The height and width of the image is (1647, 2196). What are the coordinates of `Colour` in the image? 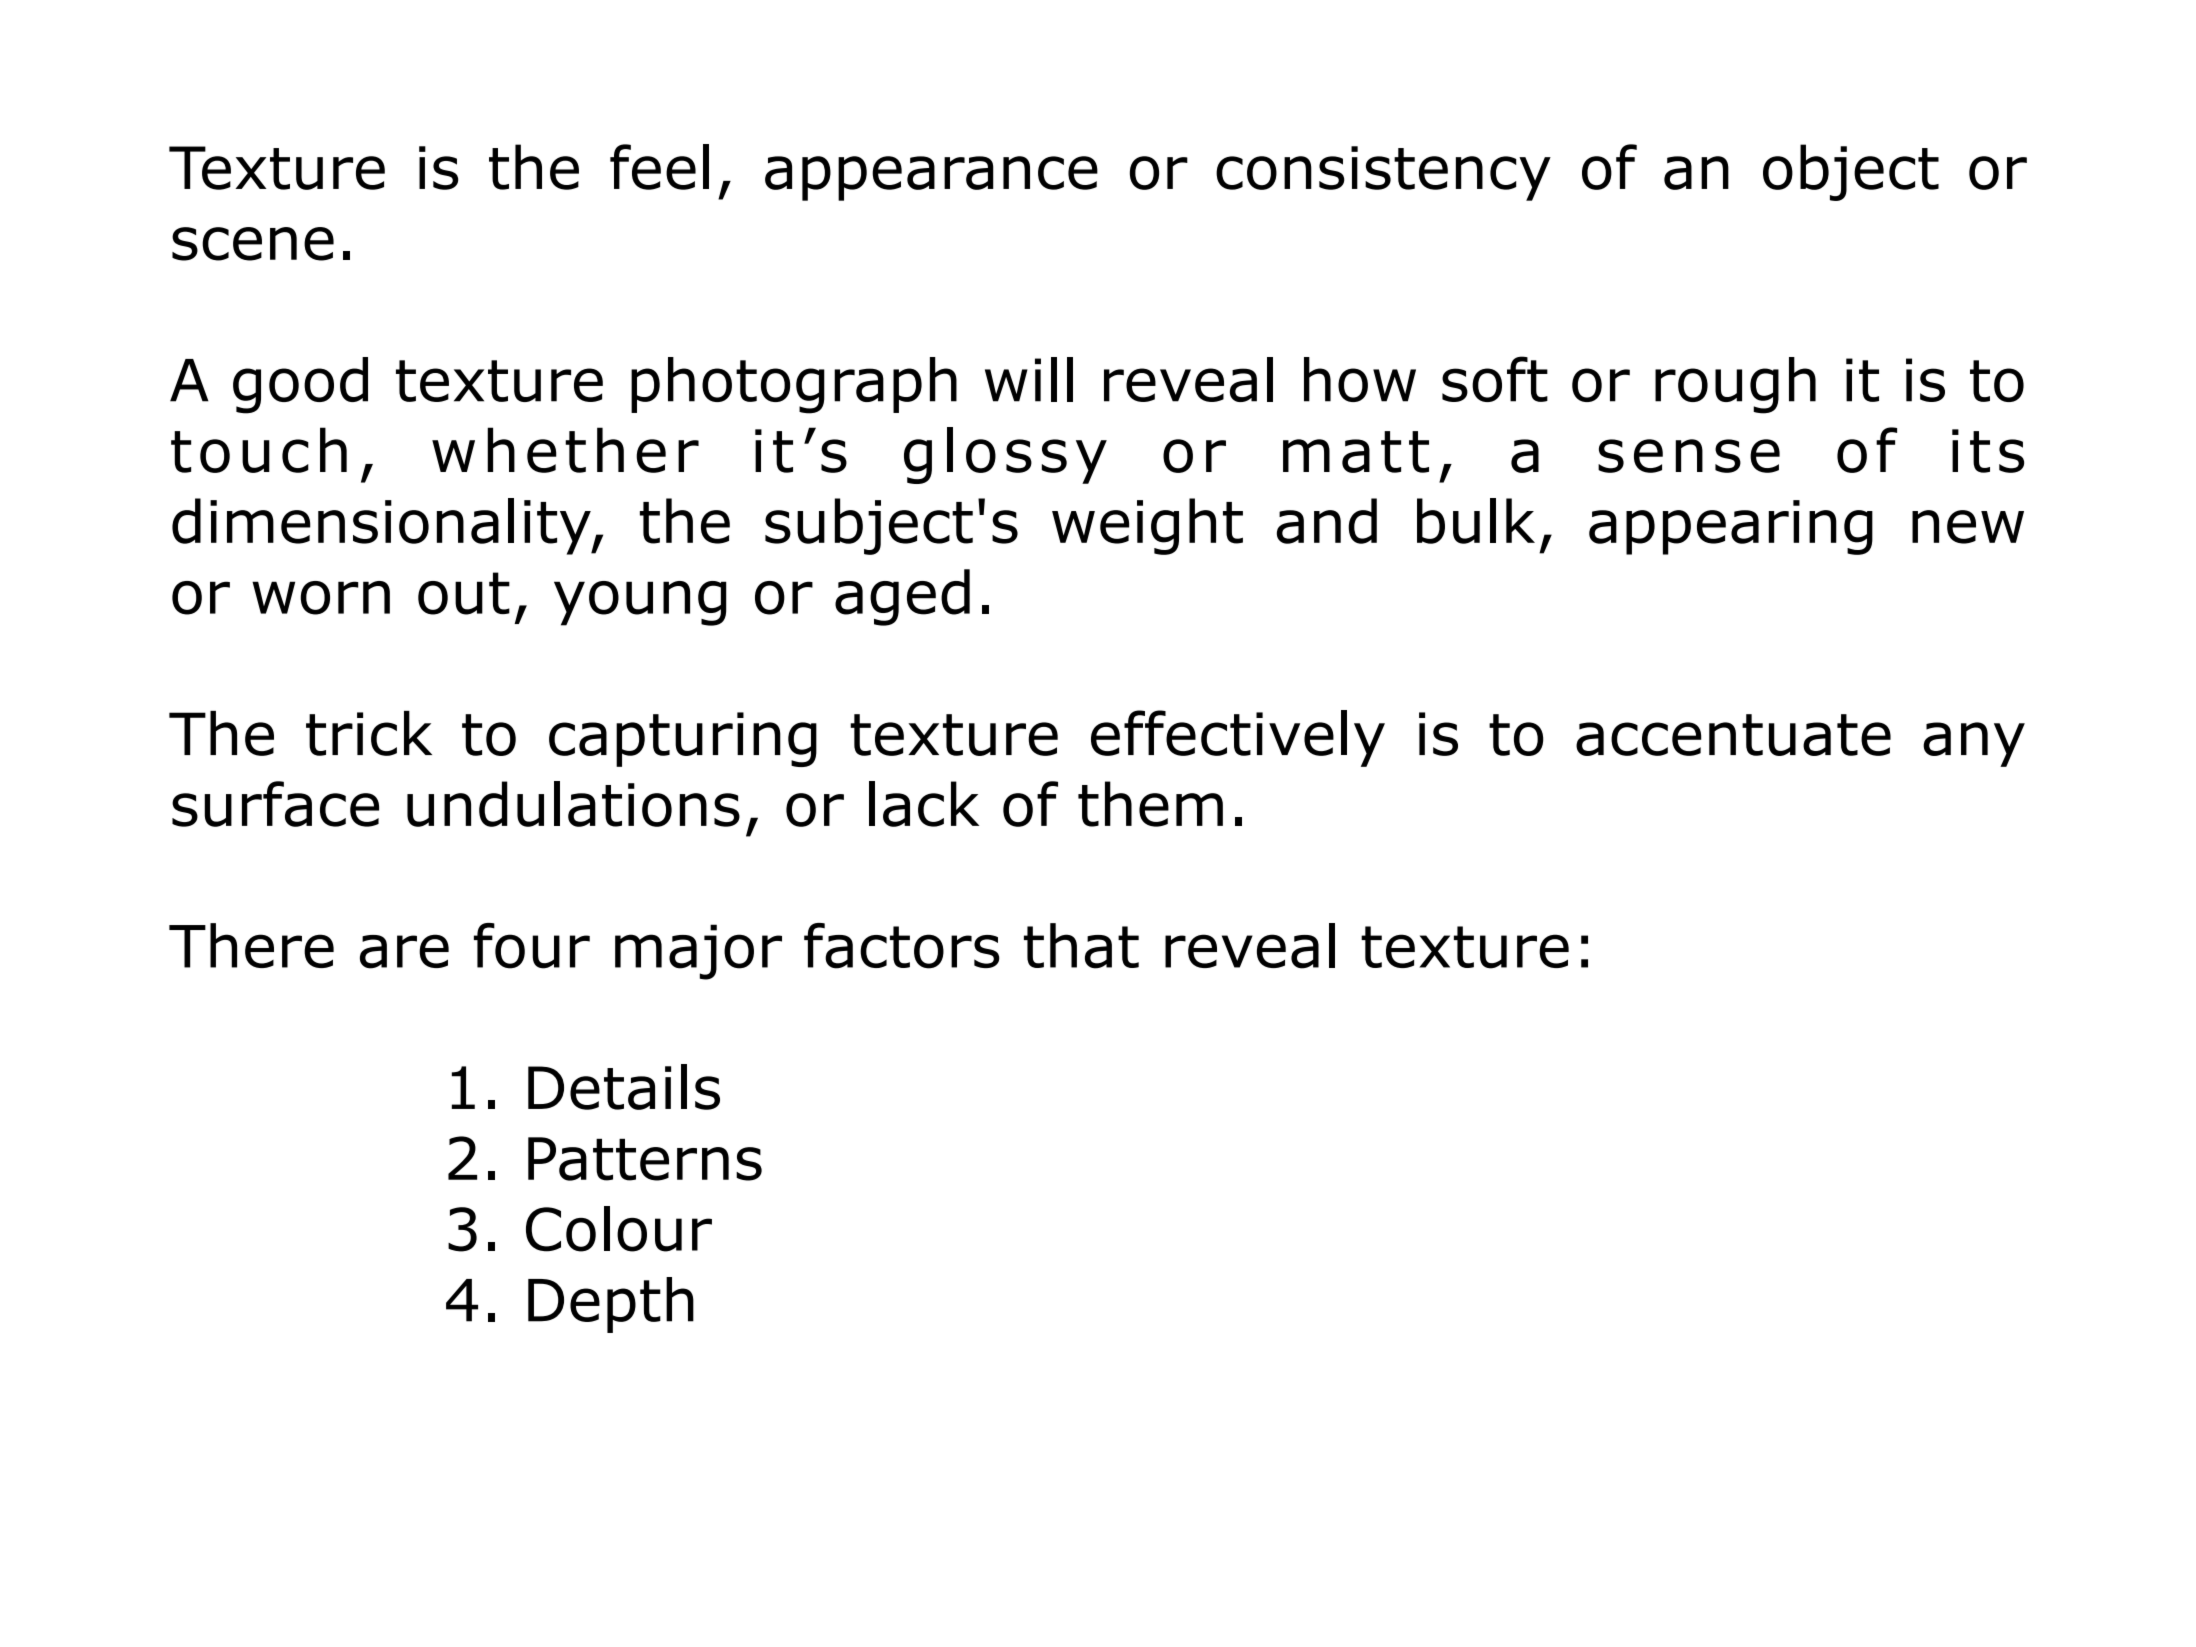 It's located at (619, 1229).
